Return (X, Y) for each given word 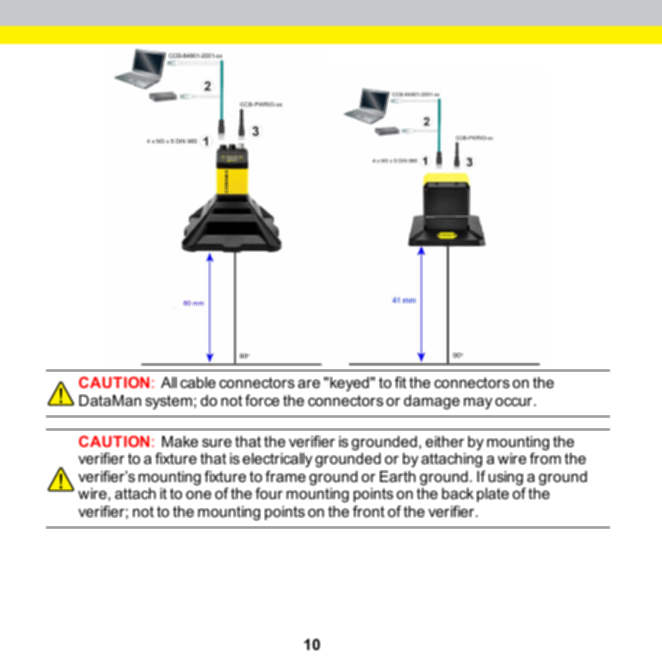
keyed (349, 384)
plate (493, 495)
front (369, 511)
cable (198, 382)
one (198, 494)
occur (515, 402)
